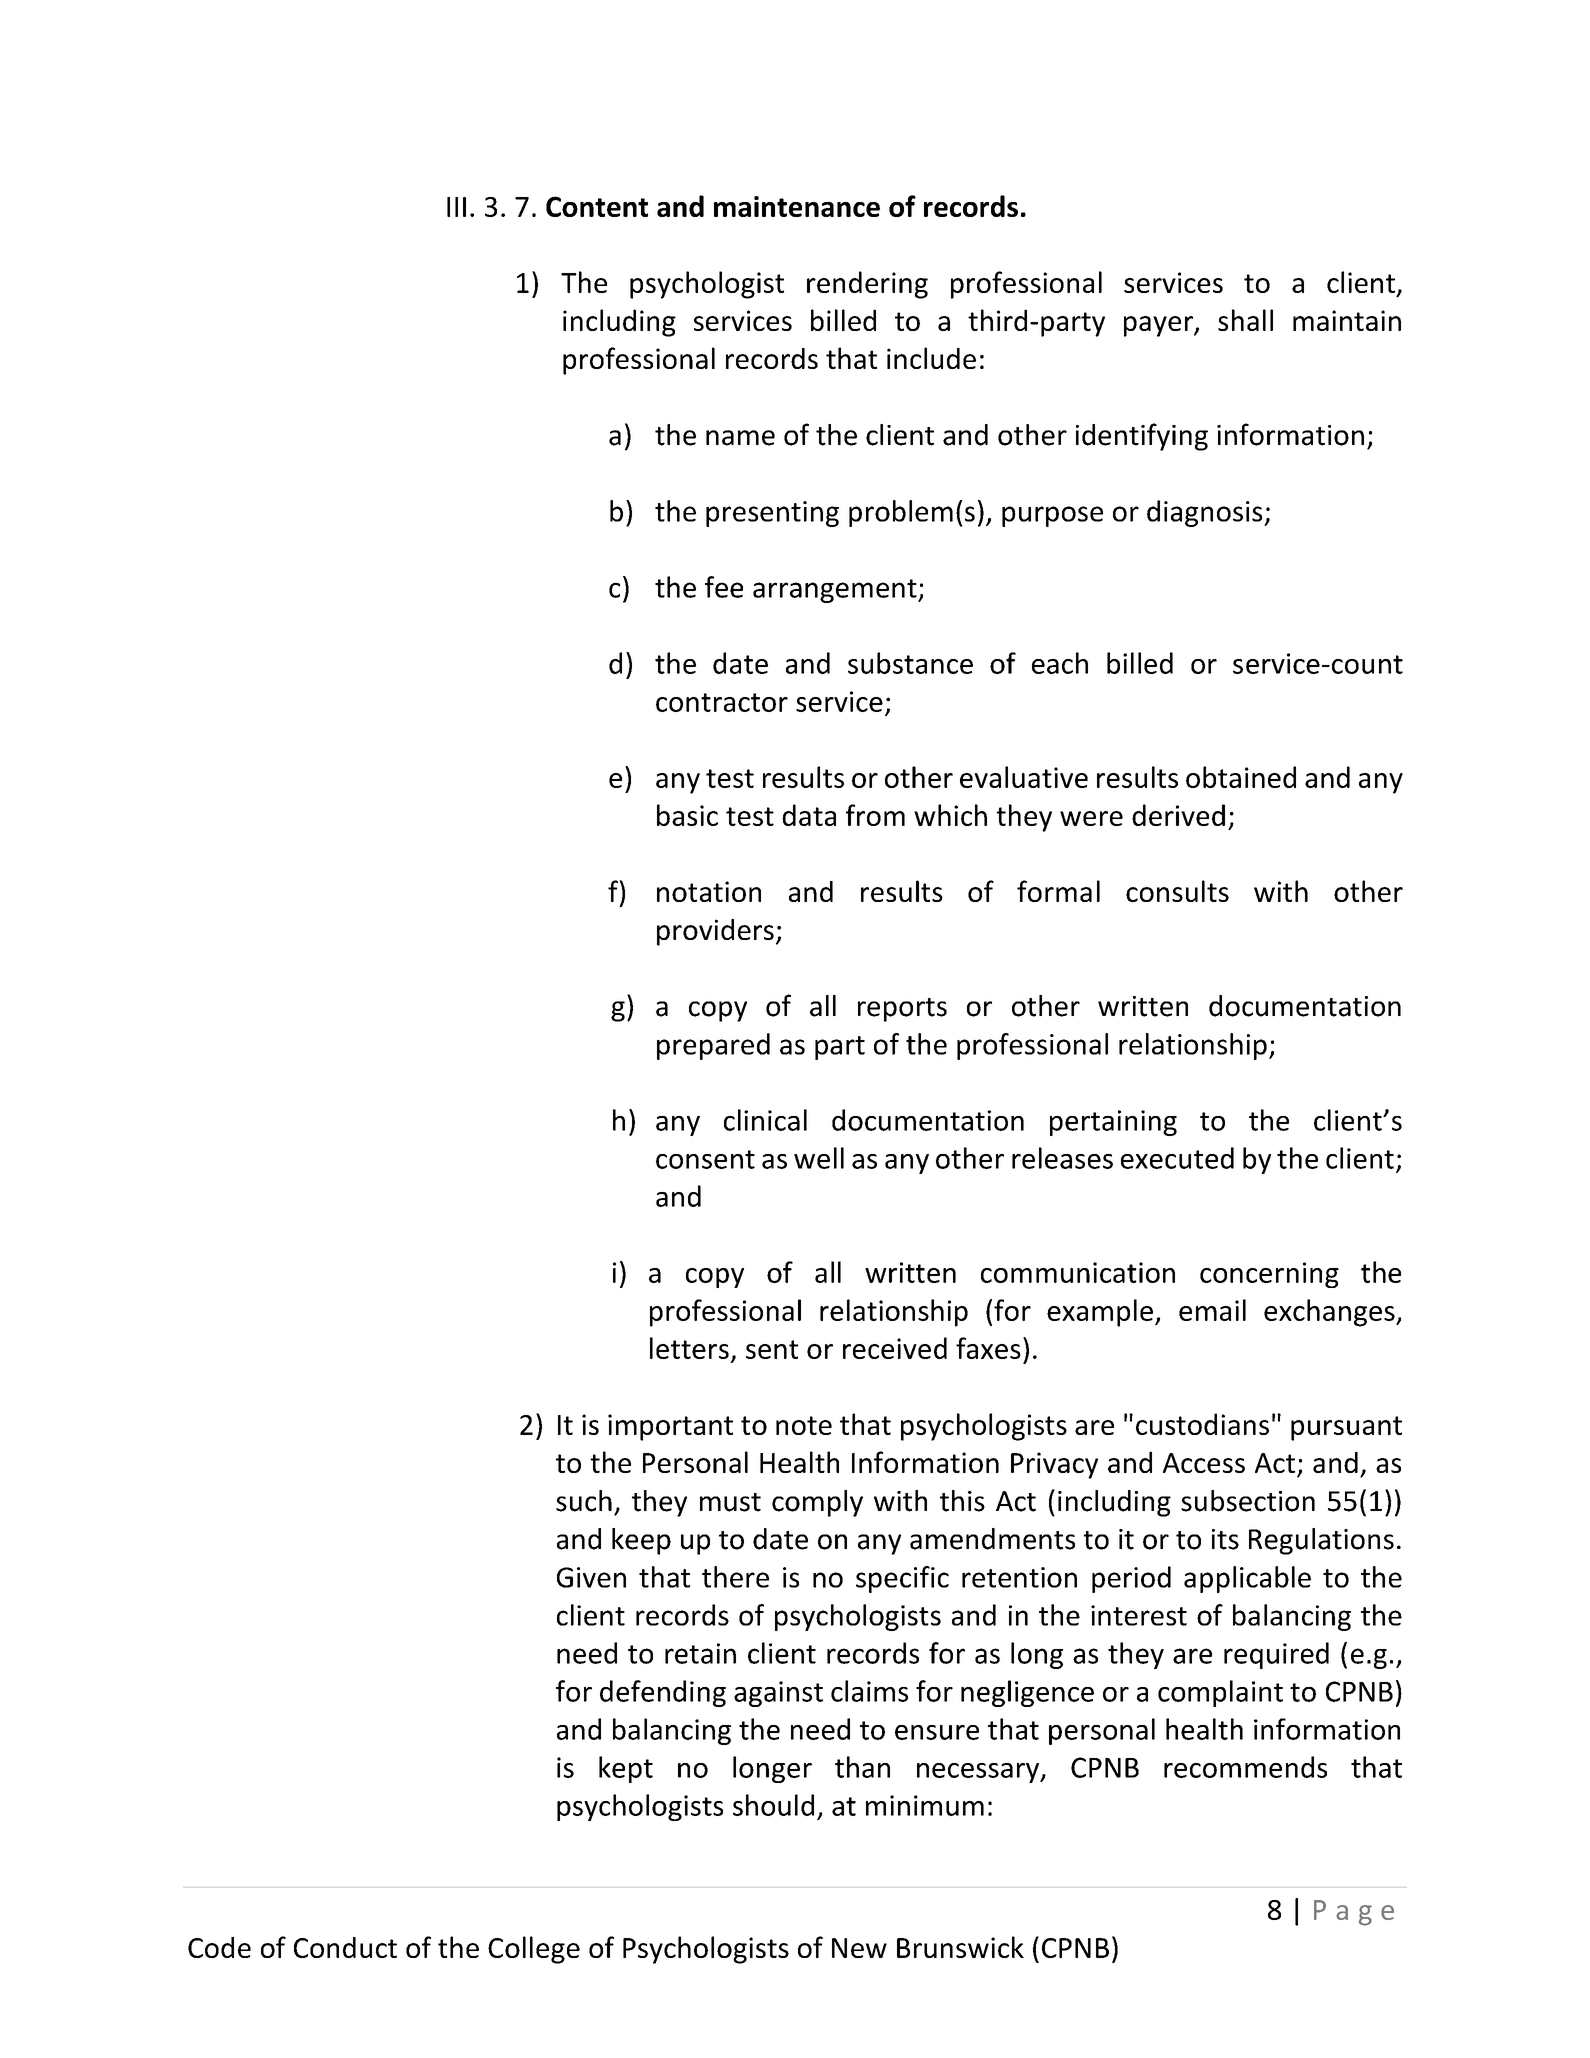 The height and width of the document is (2058, 1590). Describe the element at coordinates (797, 206) in the document. I see `maintenance` at that location.
